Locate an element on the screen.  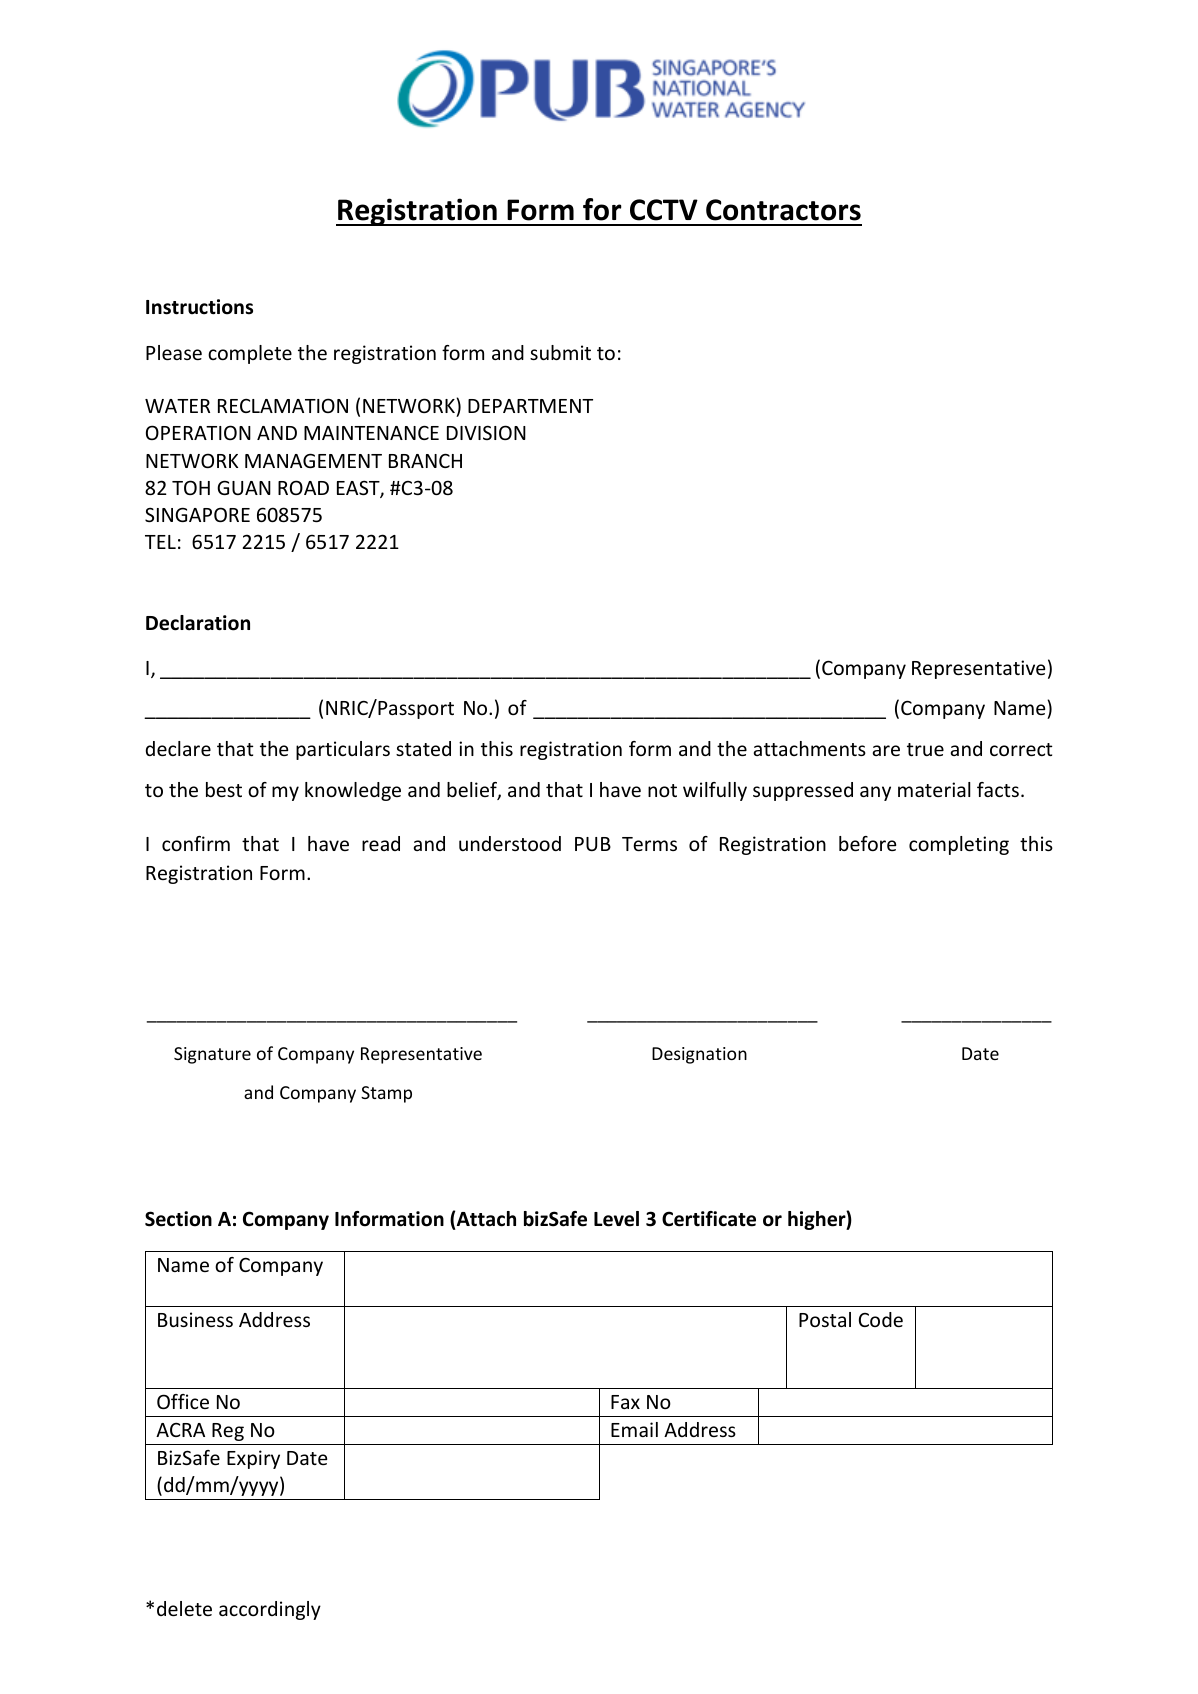
accordingly is located at coordinates (270, 1610).
